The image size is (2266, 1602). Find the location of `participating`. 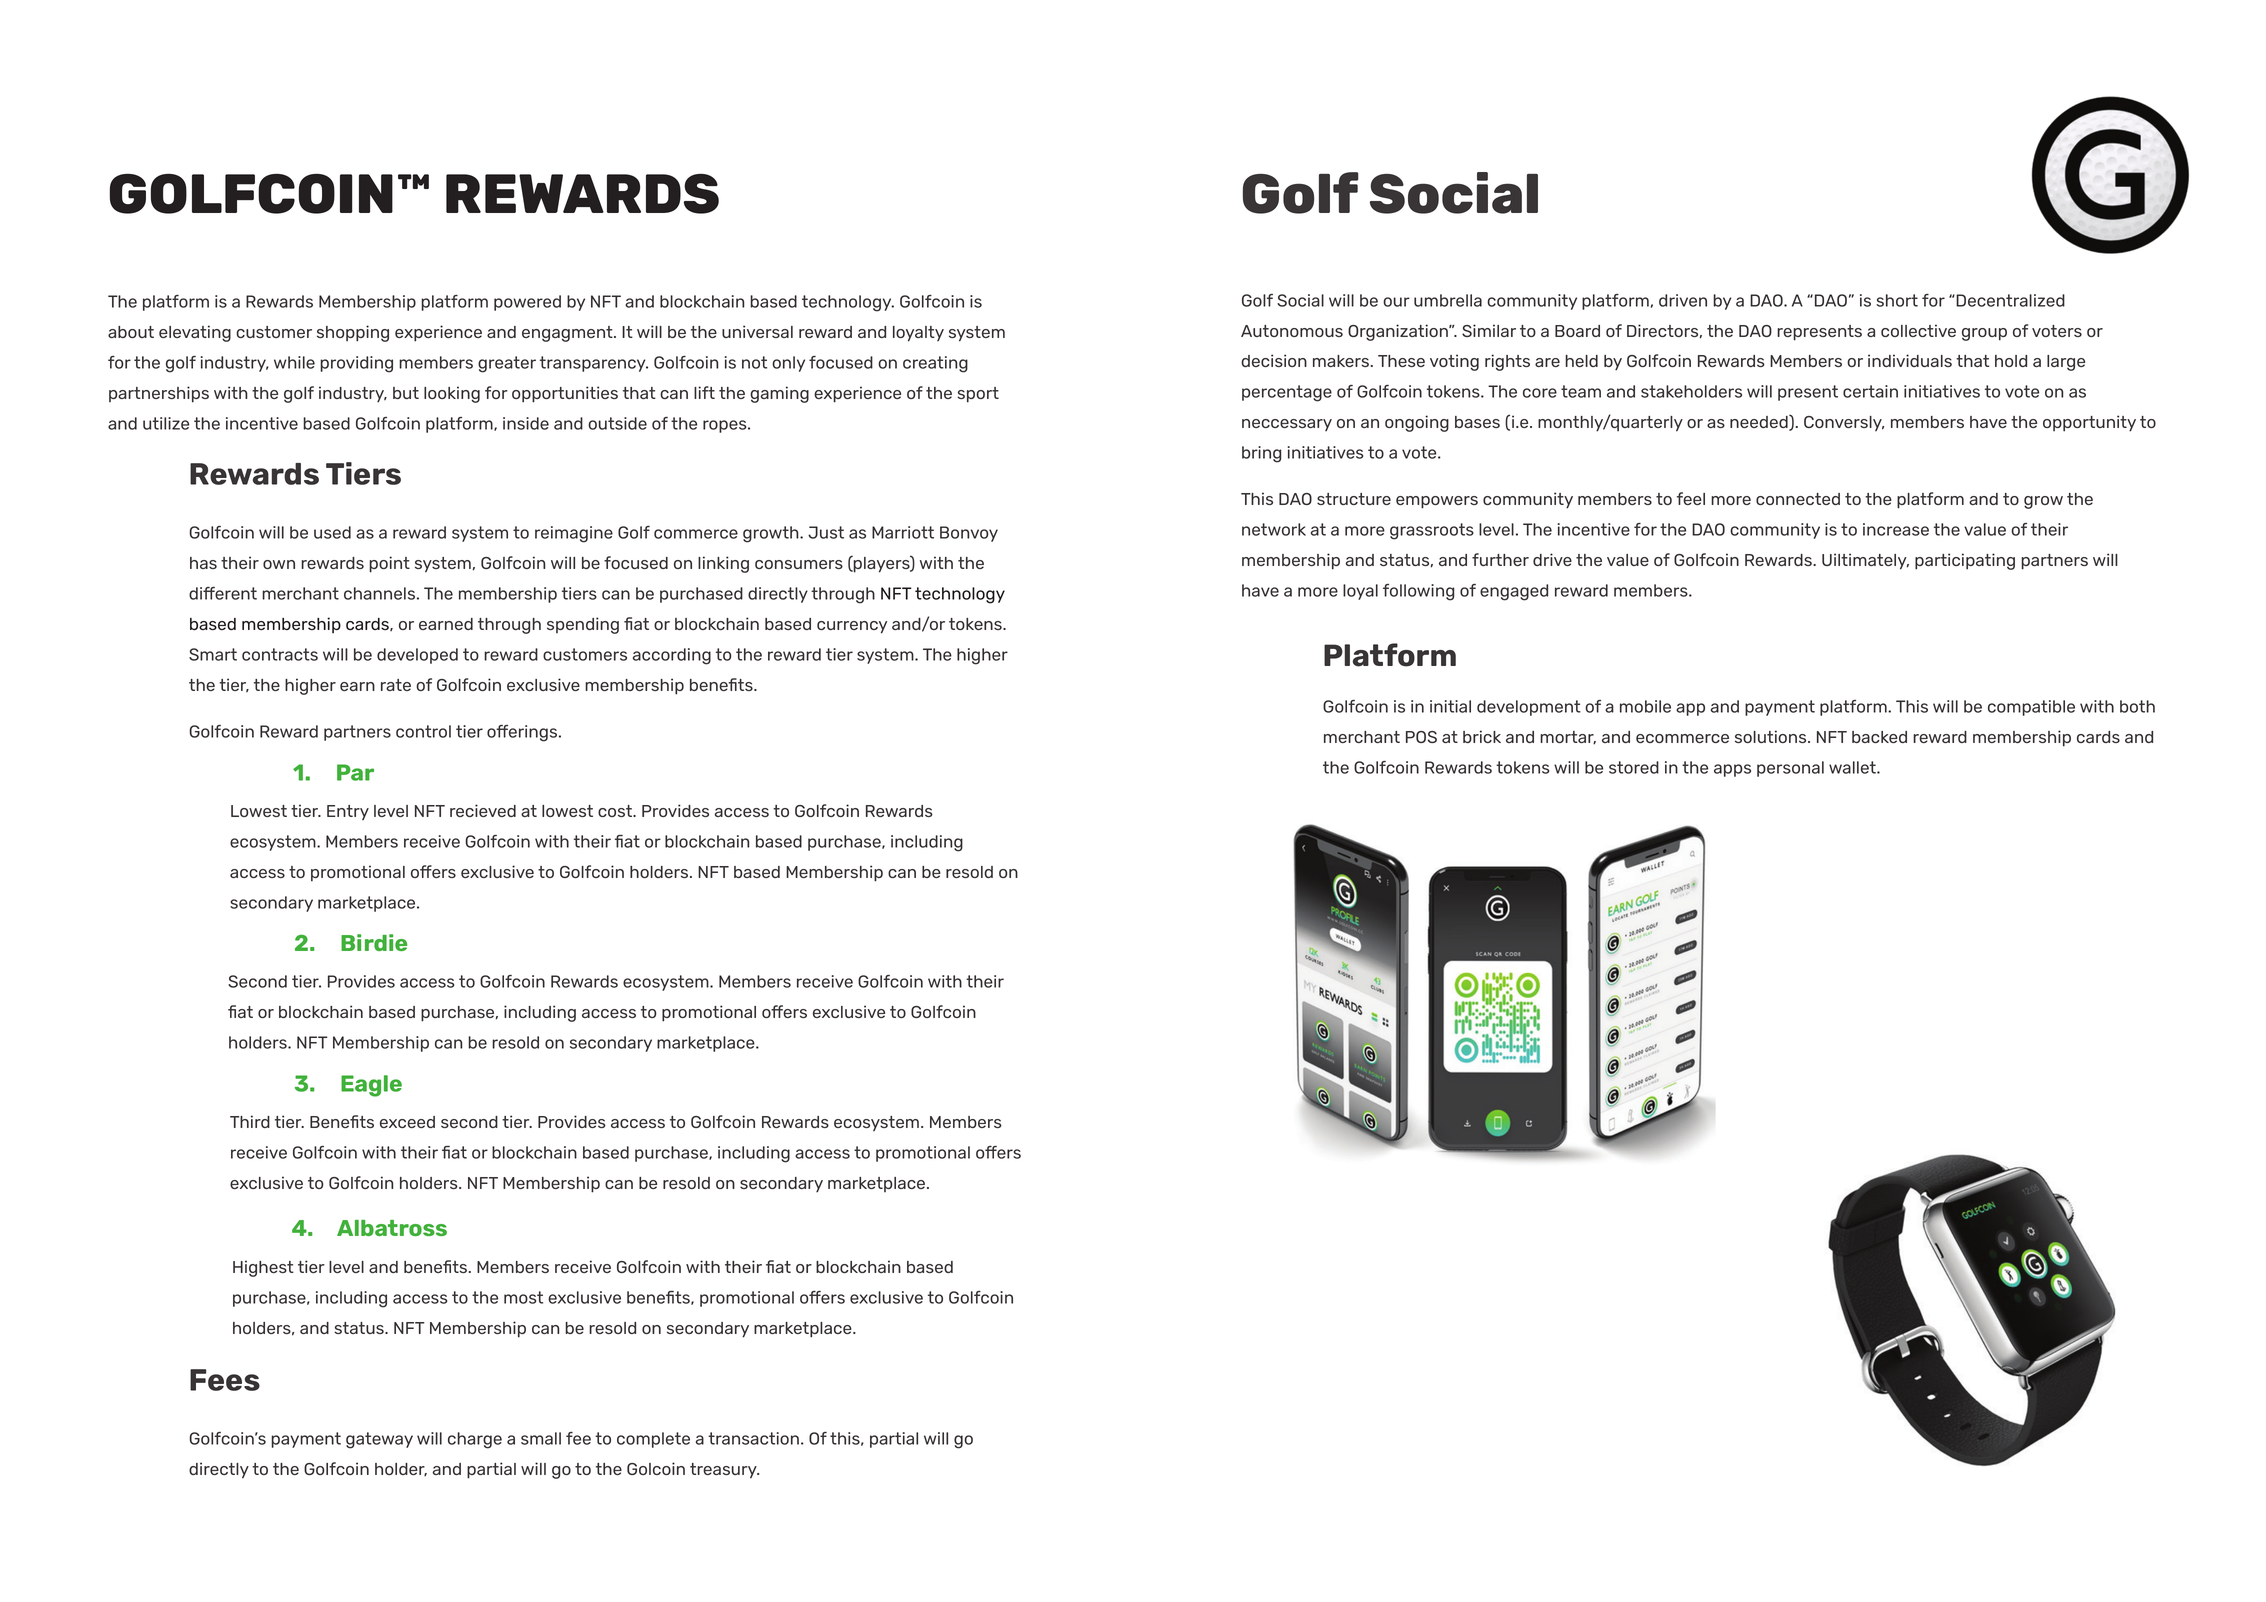

participating is located at coordinates (1965, 561).
